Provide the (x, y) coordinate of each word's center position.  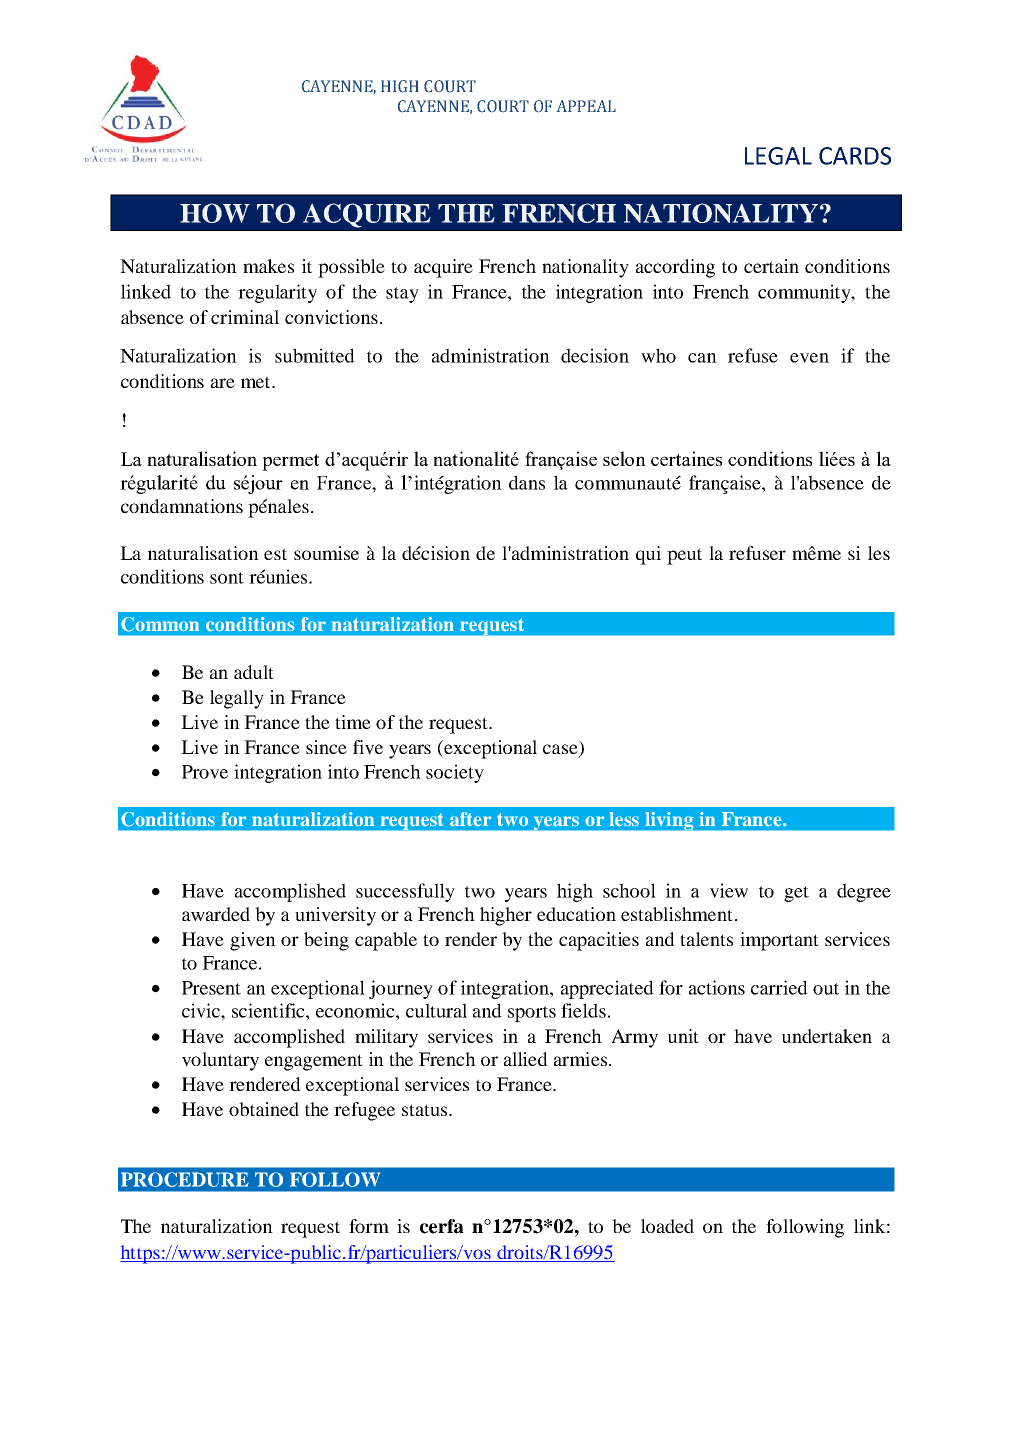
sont (227, 578)
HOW (215, 213)
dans (527, 482)
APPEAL (586, 106)
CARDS (855, 156)
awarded (216, 914)
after (470, 819)
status (426, 1110)
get (796, 894)
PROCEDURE (185, 1179)
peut (684, 556)
